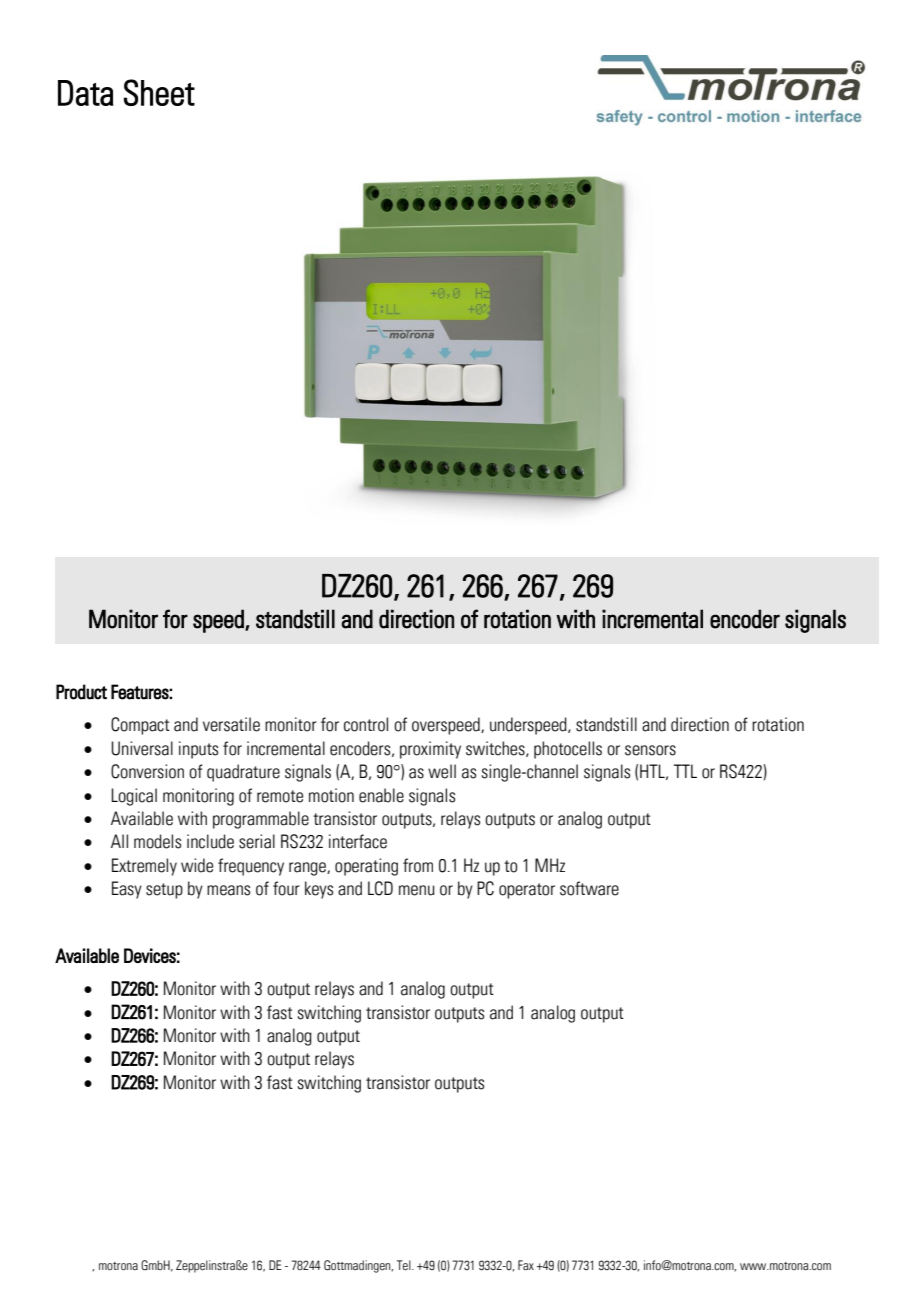  What do you see at coordinates (442, 771) in the screenshot?
I see `well` at bounding box center [442, 771].
